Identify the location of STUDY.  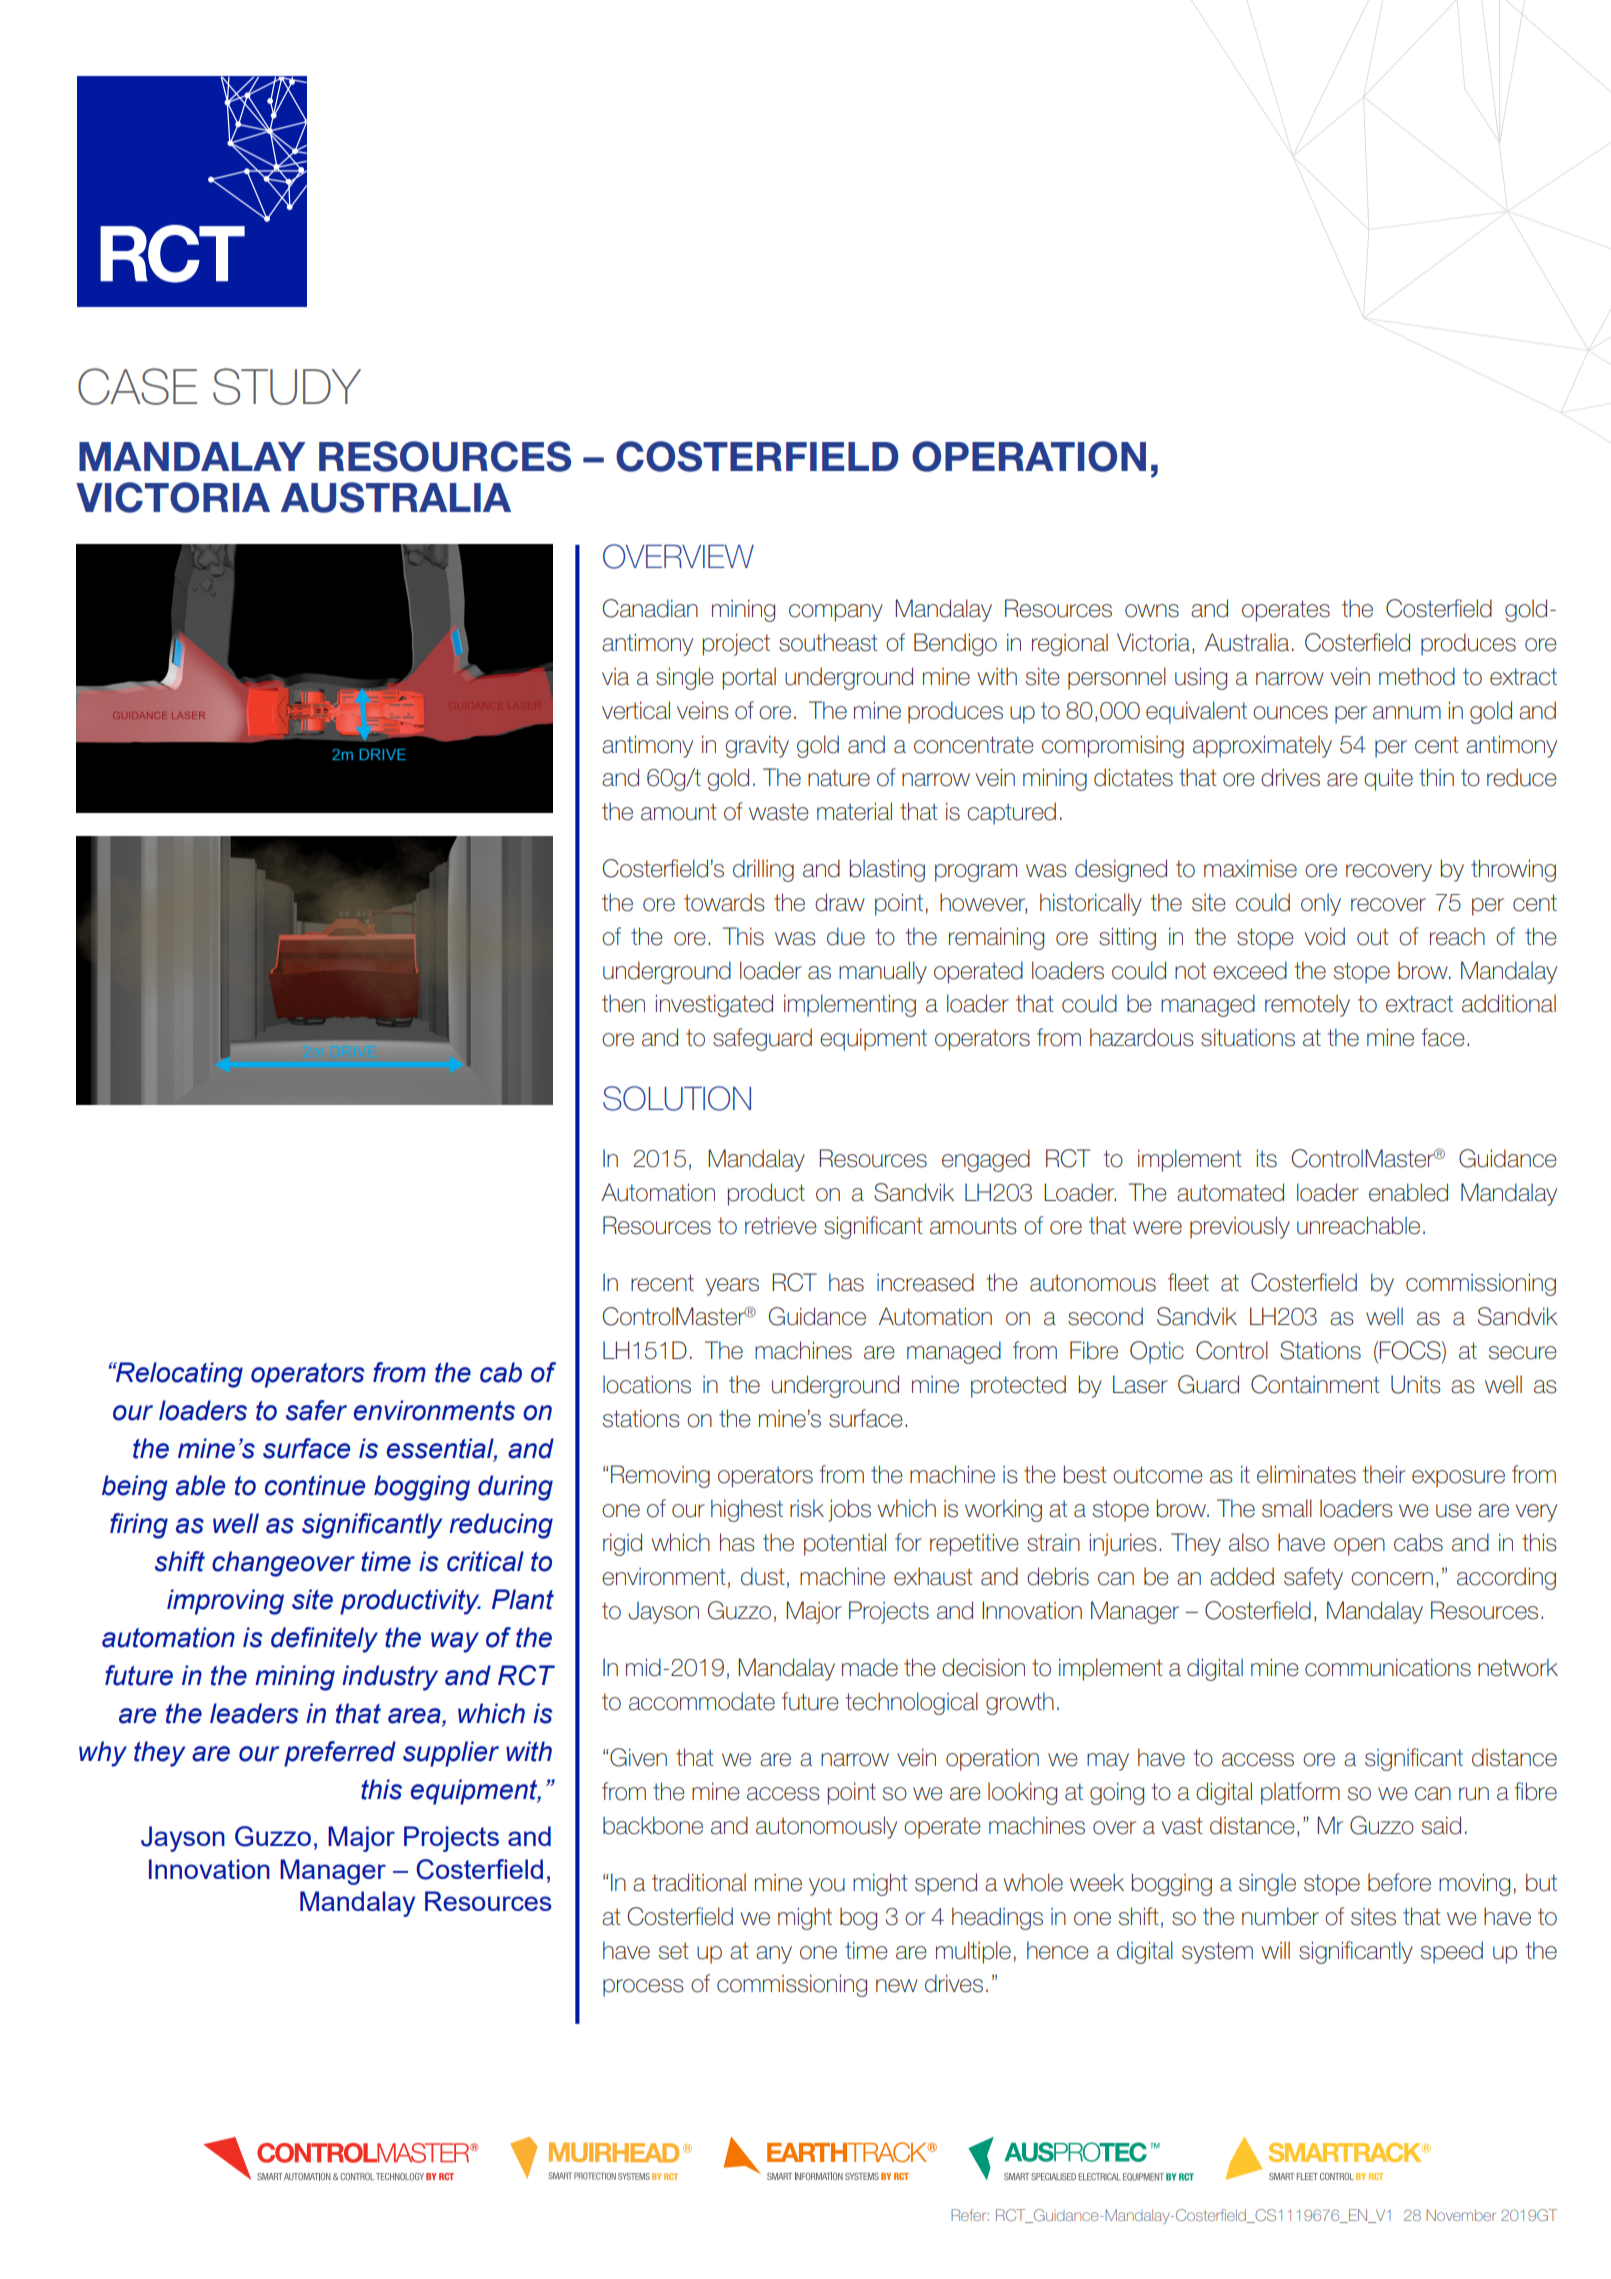
(287, 386).
